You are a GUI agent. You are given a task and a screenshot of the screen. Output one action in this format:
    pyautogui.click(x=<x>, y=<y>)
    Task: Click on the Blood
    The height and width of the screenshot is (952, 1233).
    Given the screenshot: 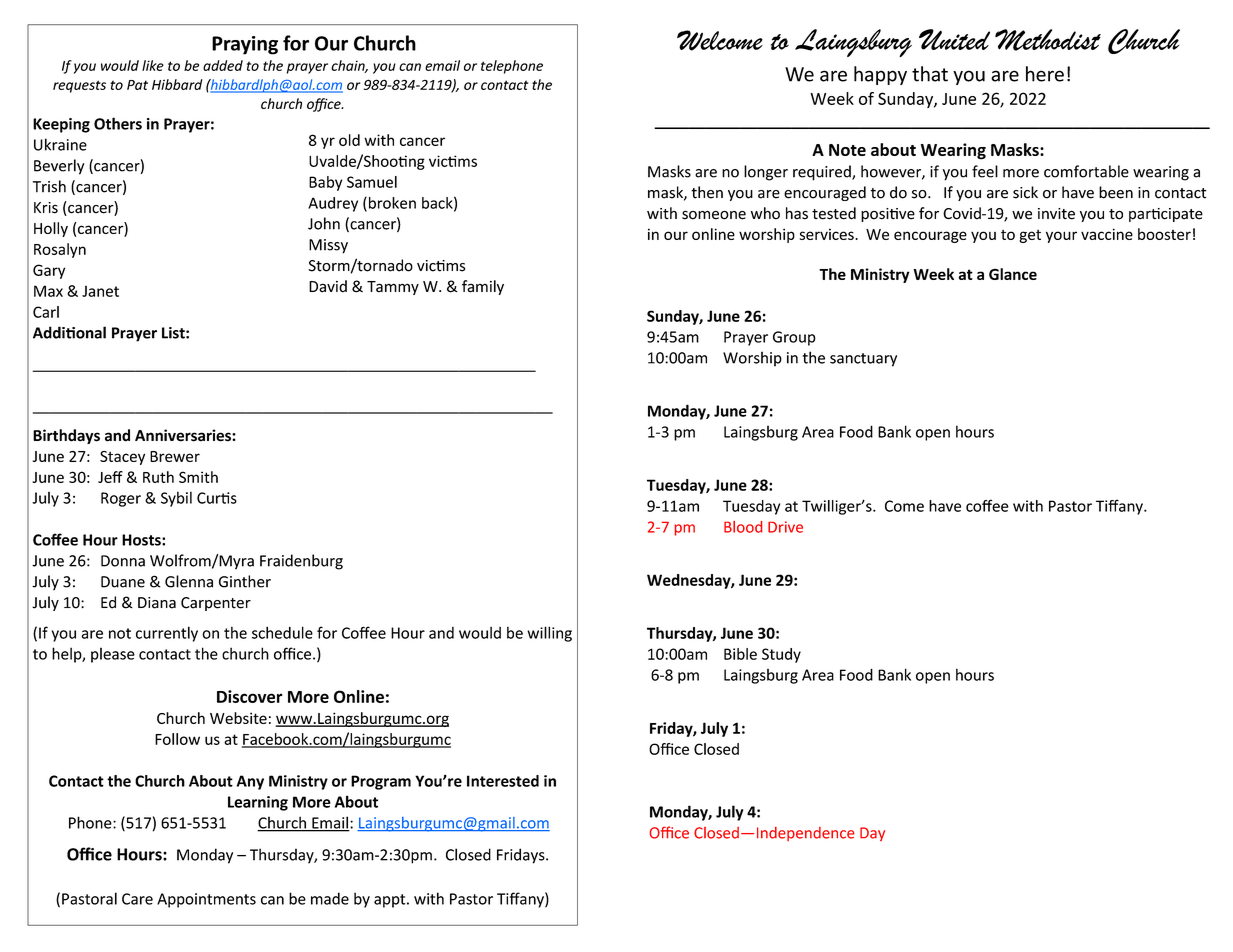 What is the action you would take?
    pyautogui.click(x=743, y=527)
